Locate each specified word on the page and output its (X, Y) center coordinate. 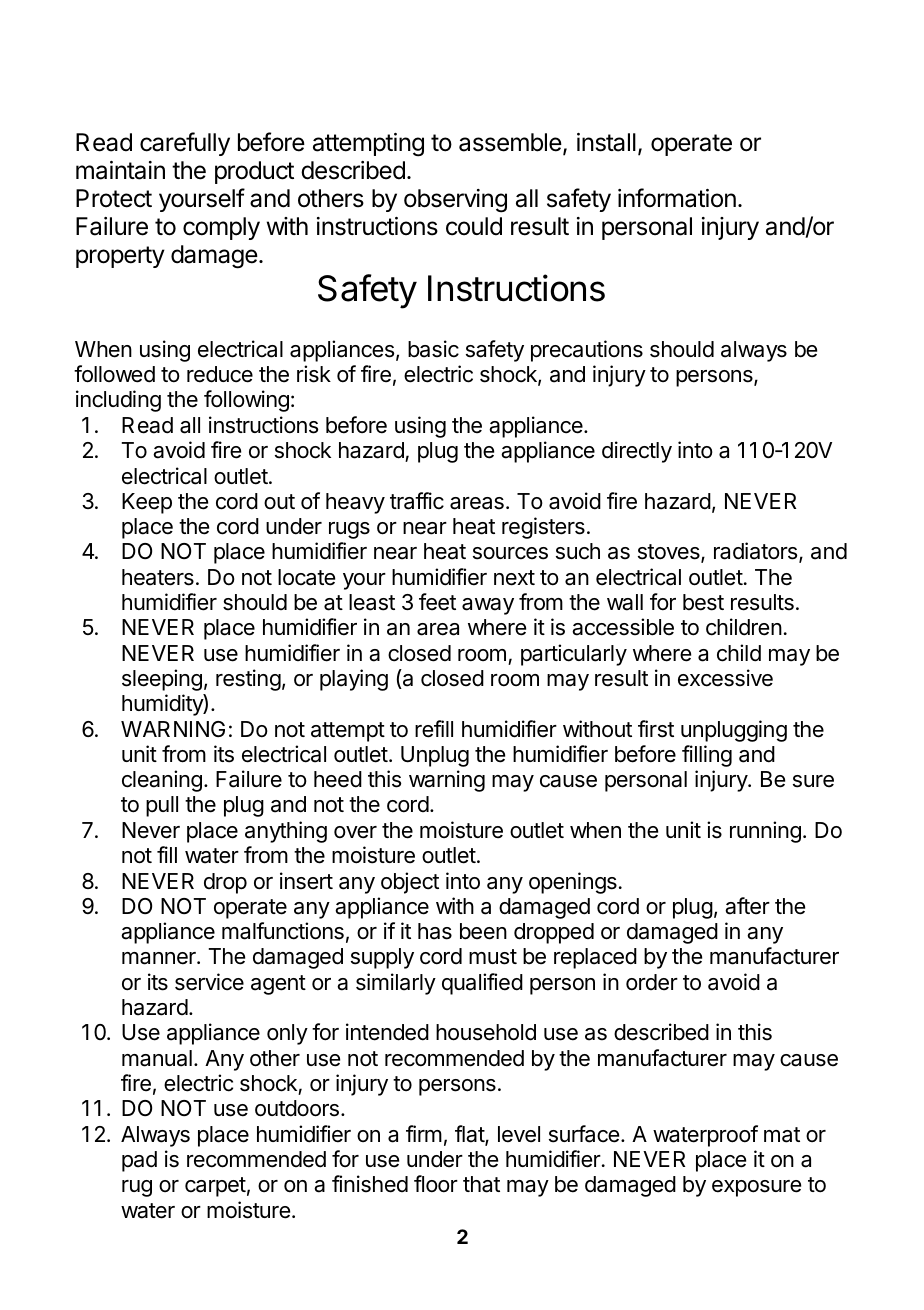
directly (637, 452)
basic (433, 349)
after (747, 906)
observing (455, 201)
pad (139, 1161)
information (677, 198)
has (435, 931)
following (246, 401)
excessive (725, 678)
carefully (185, 144)
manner (160, 958)
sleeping (162, 680)
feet (437, 602)
